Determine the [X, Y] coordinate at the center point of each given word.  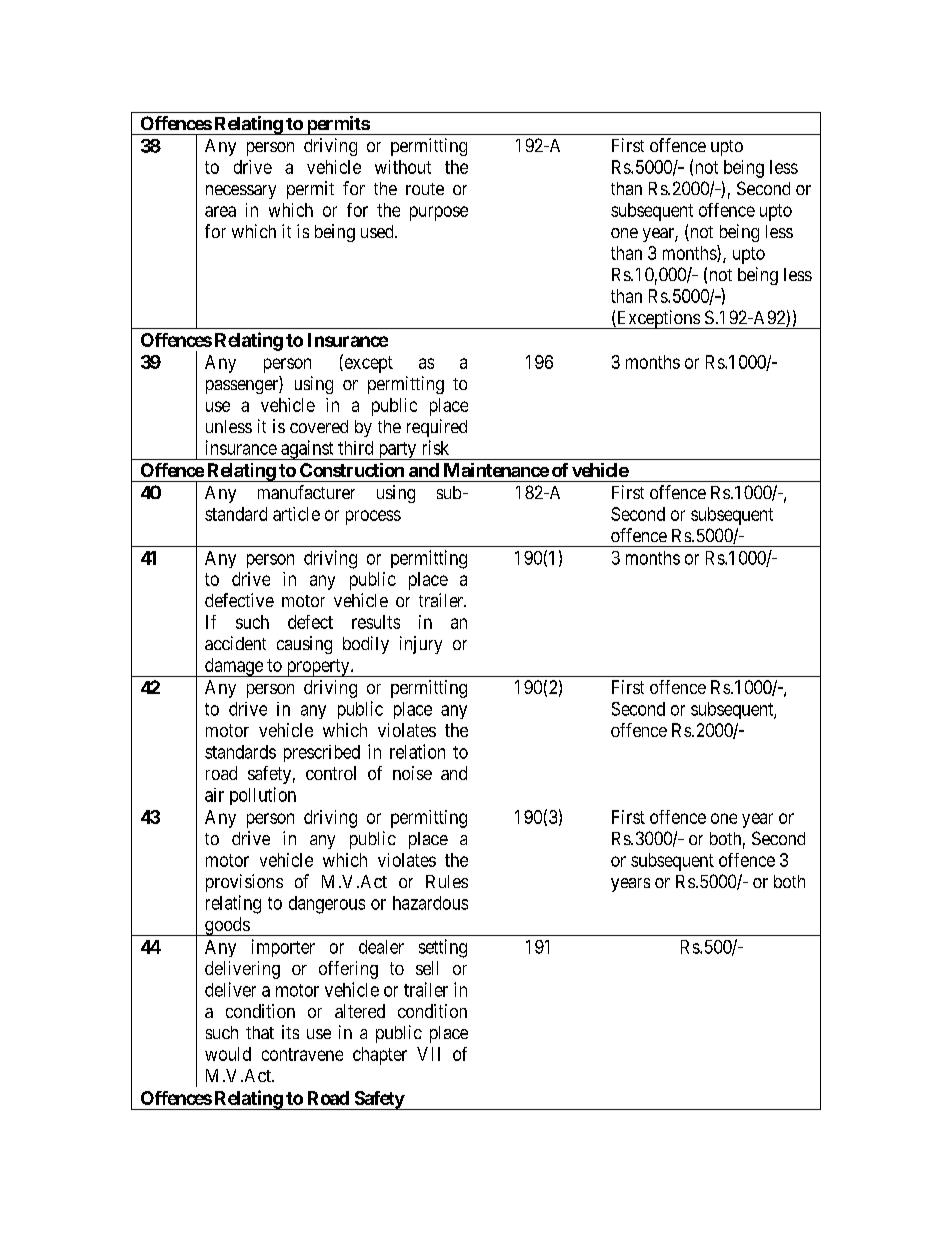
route [425, 189]
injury [421, 645]
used [378, 231]
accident [235, 643]
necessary [241, 192]
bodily [366, 645]
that [260, 1032]
